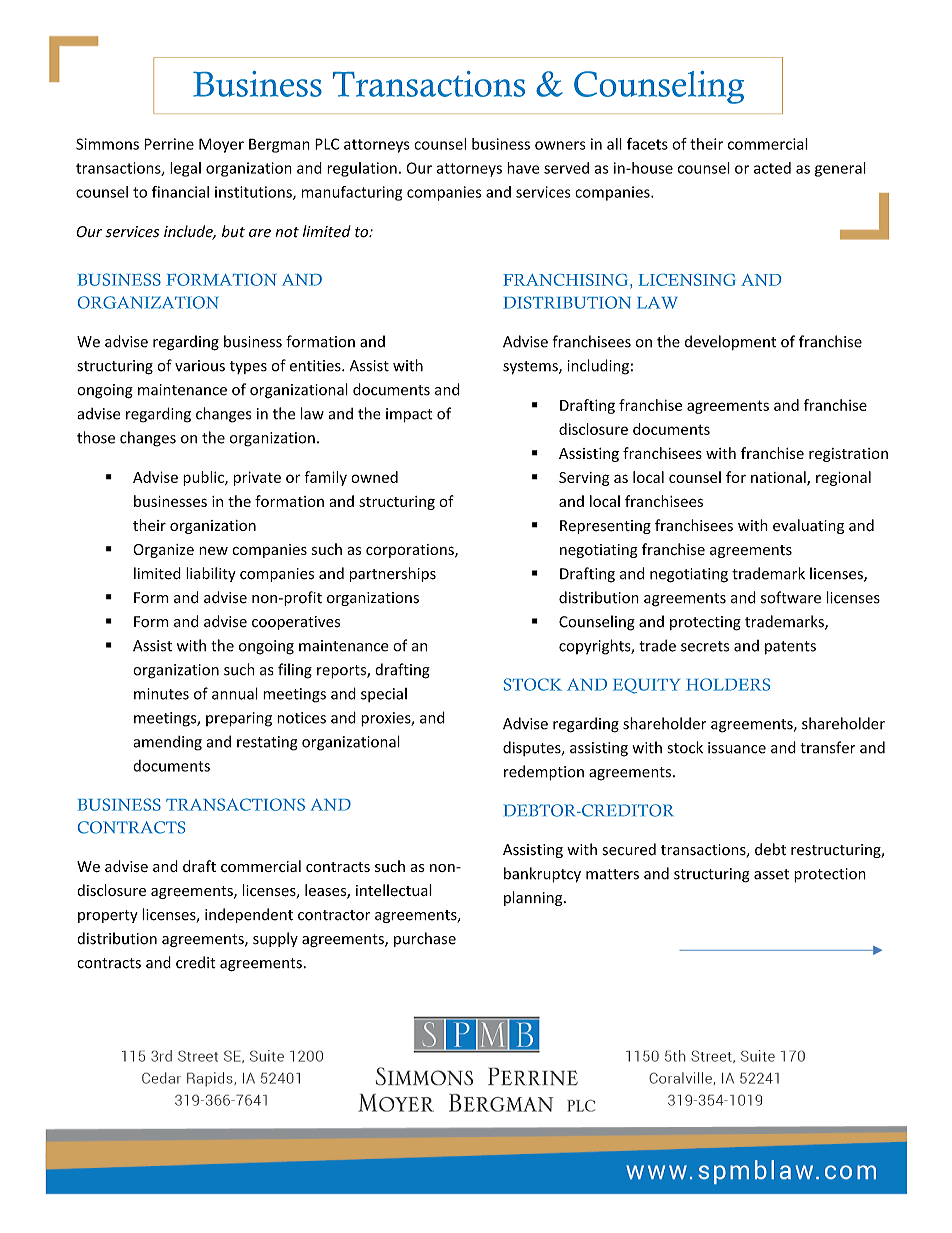 The height and width of the image is (1233, 952). Describe the element at coordinates (772, 168) in the image. I see `acted` at that location.
